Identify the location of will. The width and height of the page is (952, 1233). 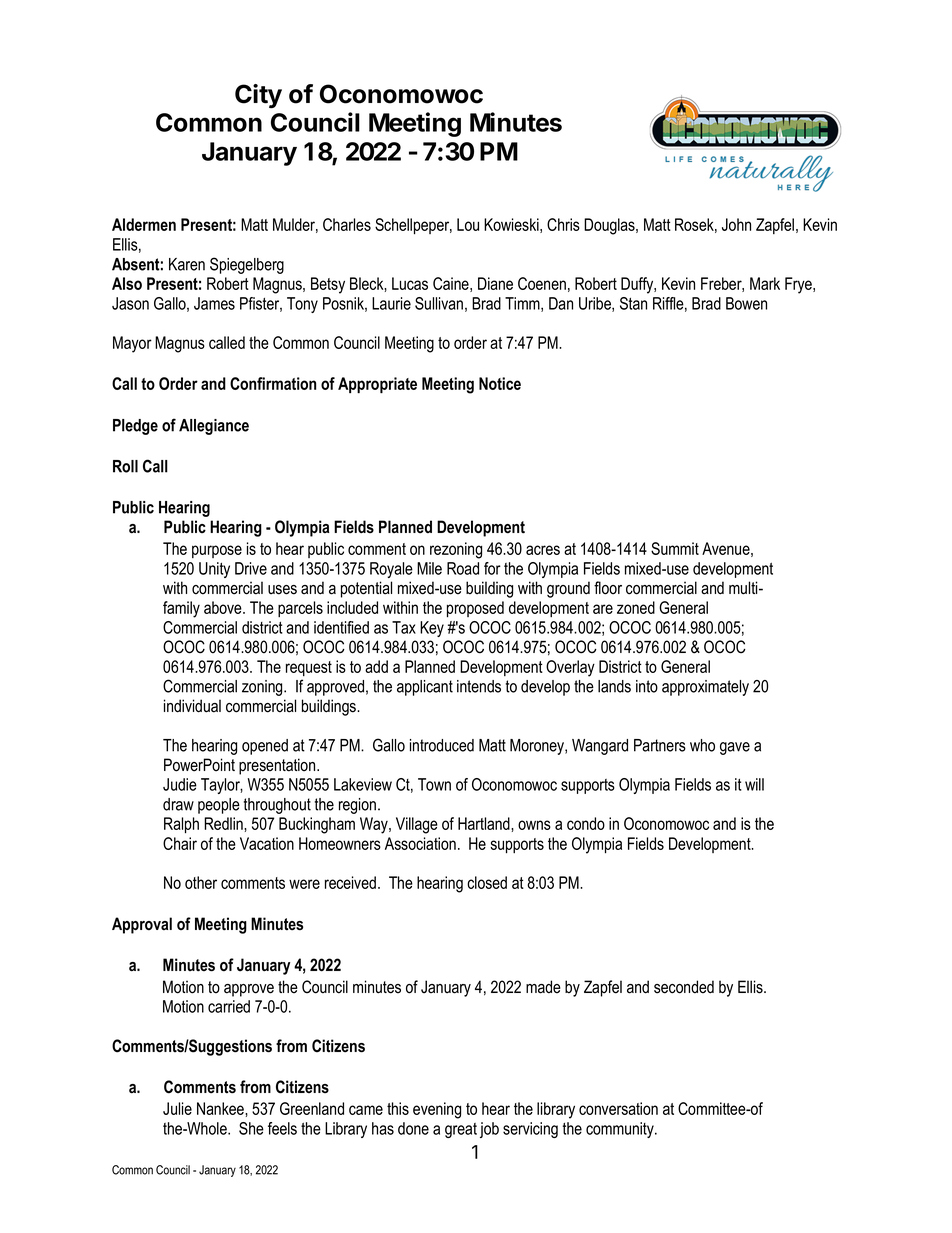
(754, 784).
